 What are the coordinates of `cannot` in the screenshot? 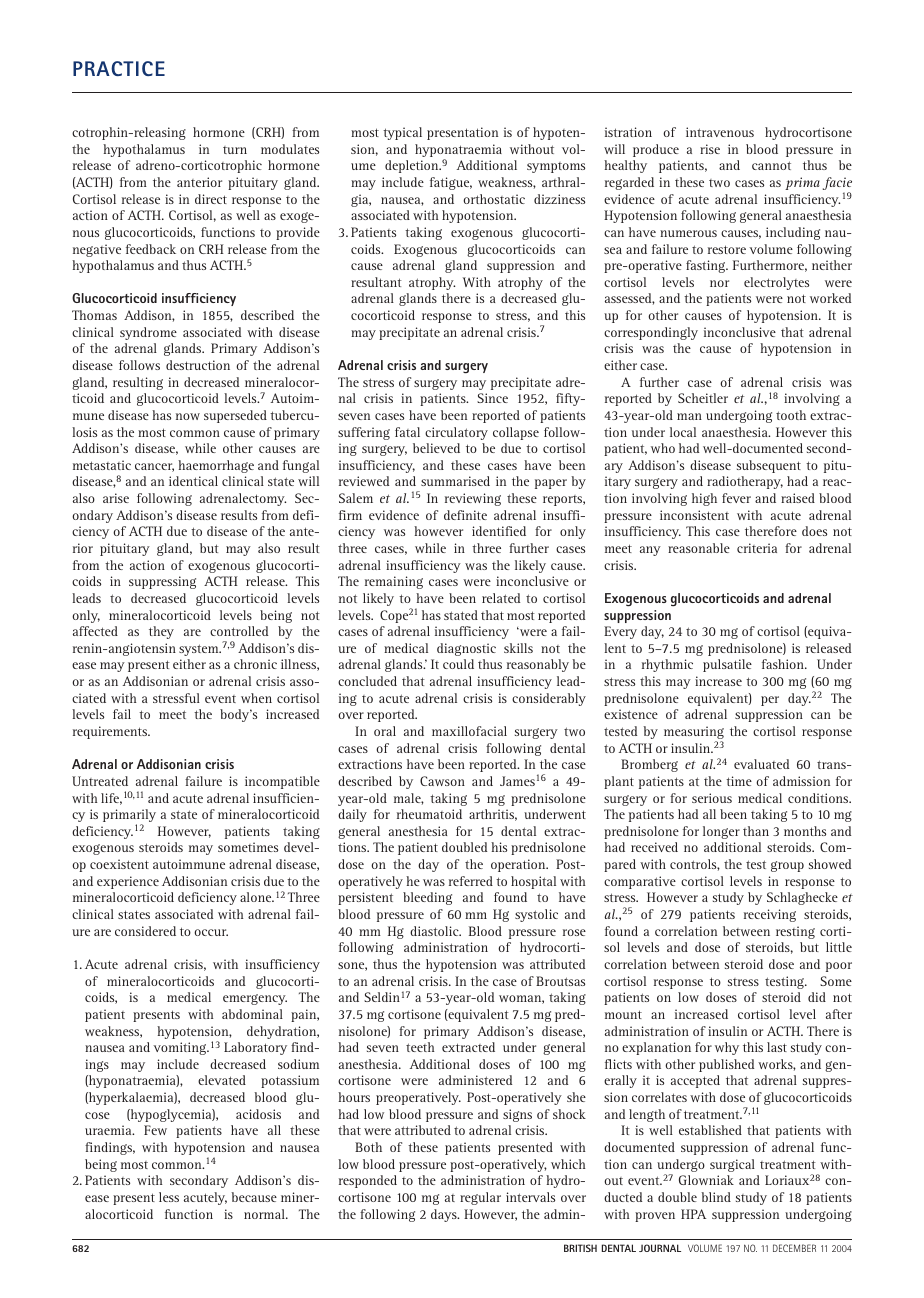 It's located at (771, 165).
